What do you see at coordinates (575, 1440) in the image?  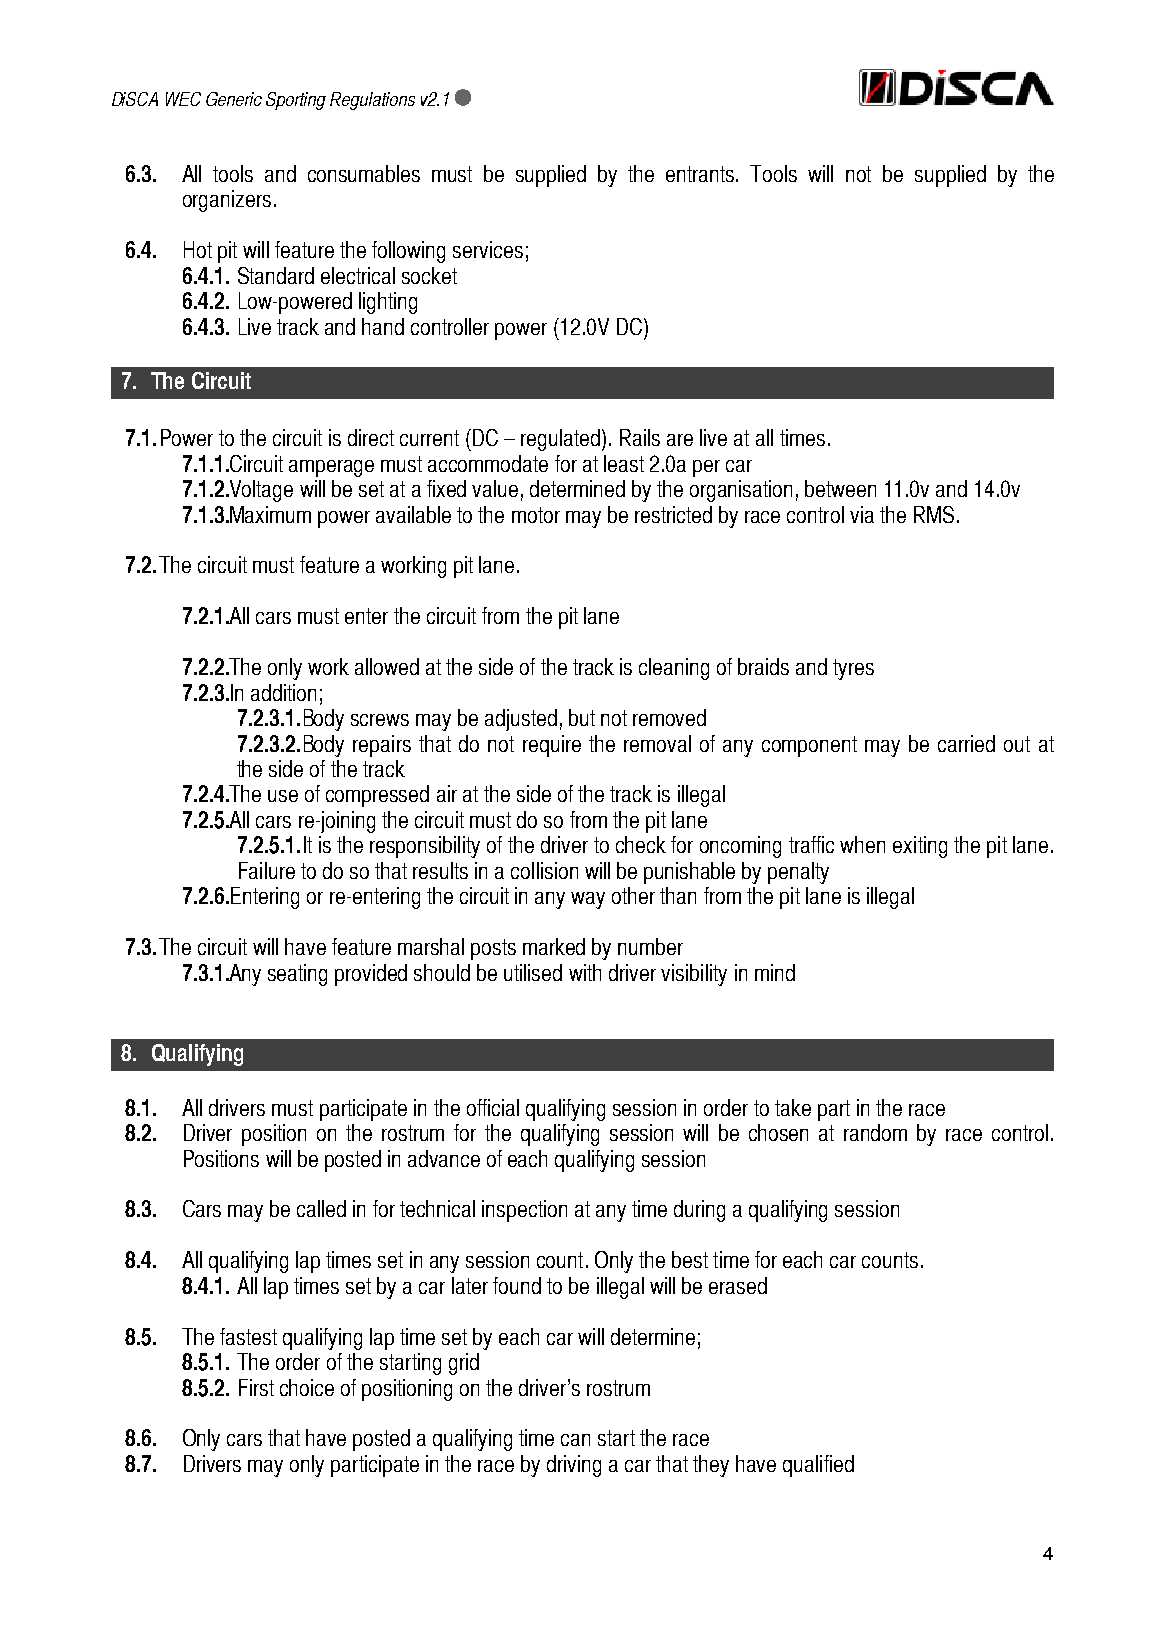 I see `can` at bounding box center [575, 1440].
